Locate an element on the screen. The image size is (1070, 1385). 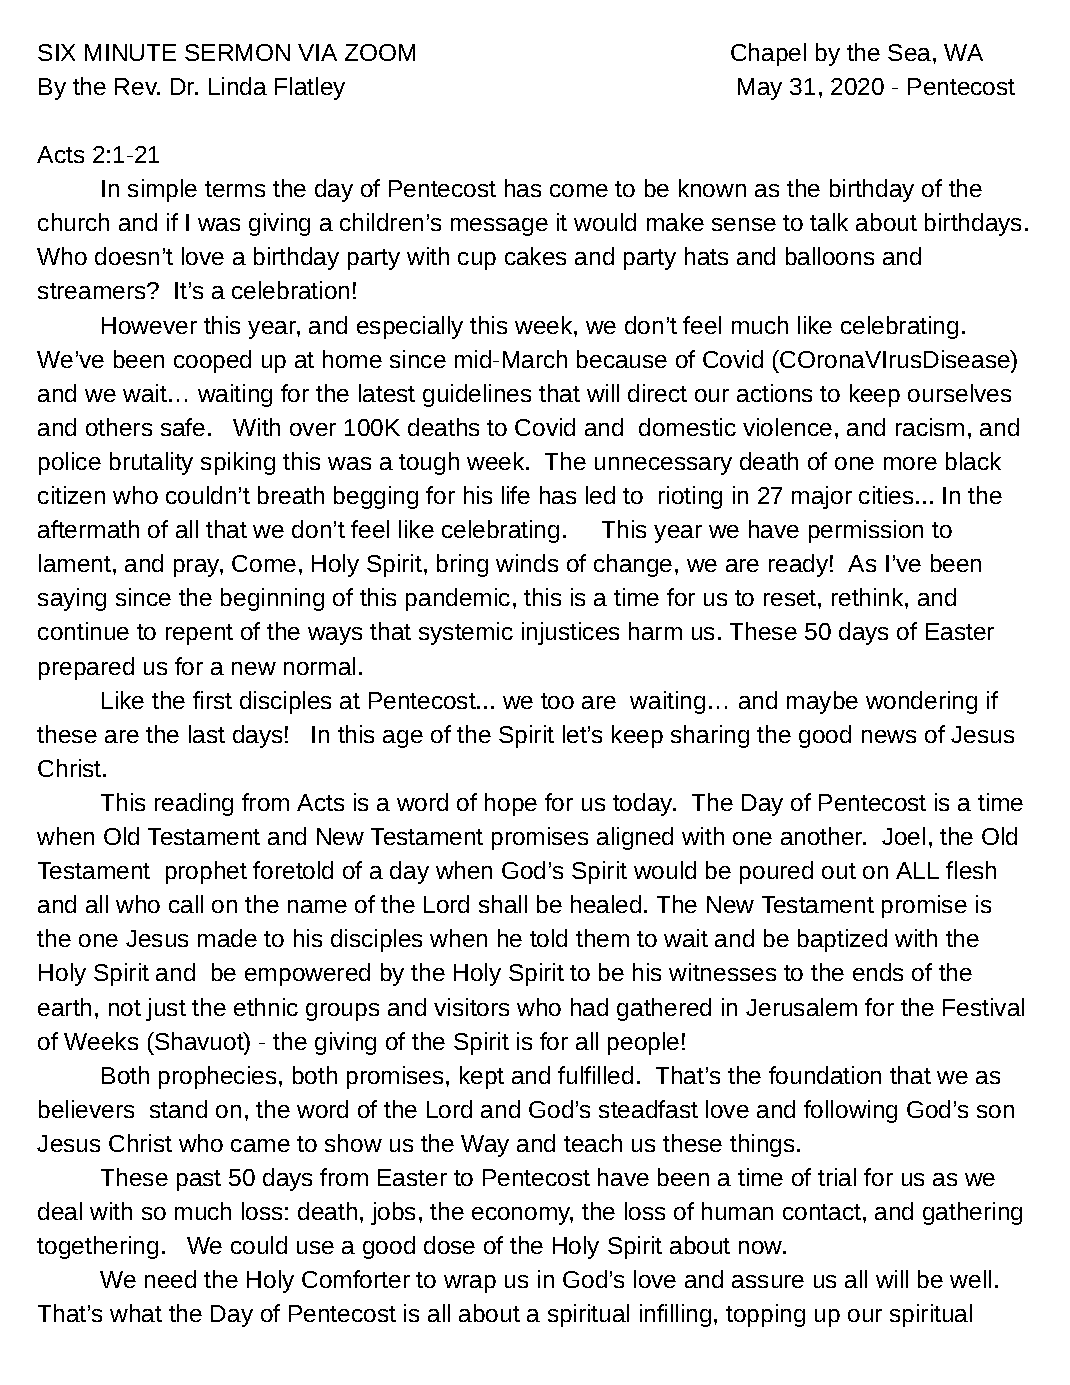
cooped is located at coordinates (212, 361).
